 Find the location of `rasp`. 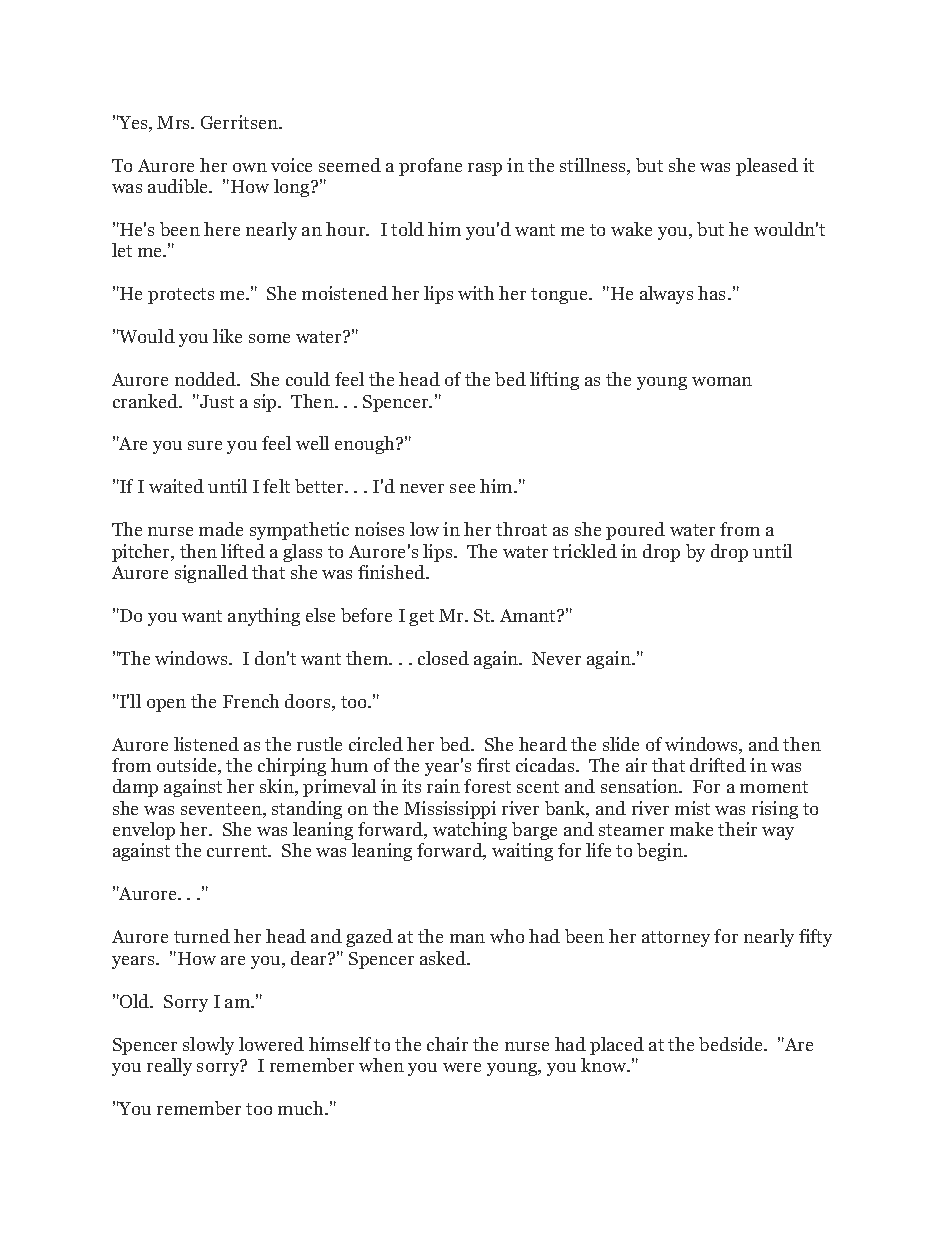

rasp is located at coordinates (485, 169).
